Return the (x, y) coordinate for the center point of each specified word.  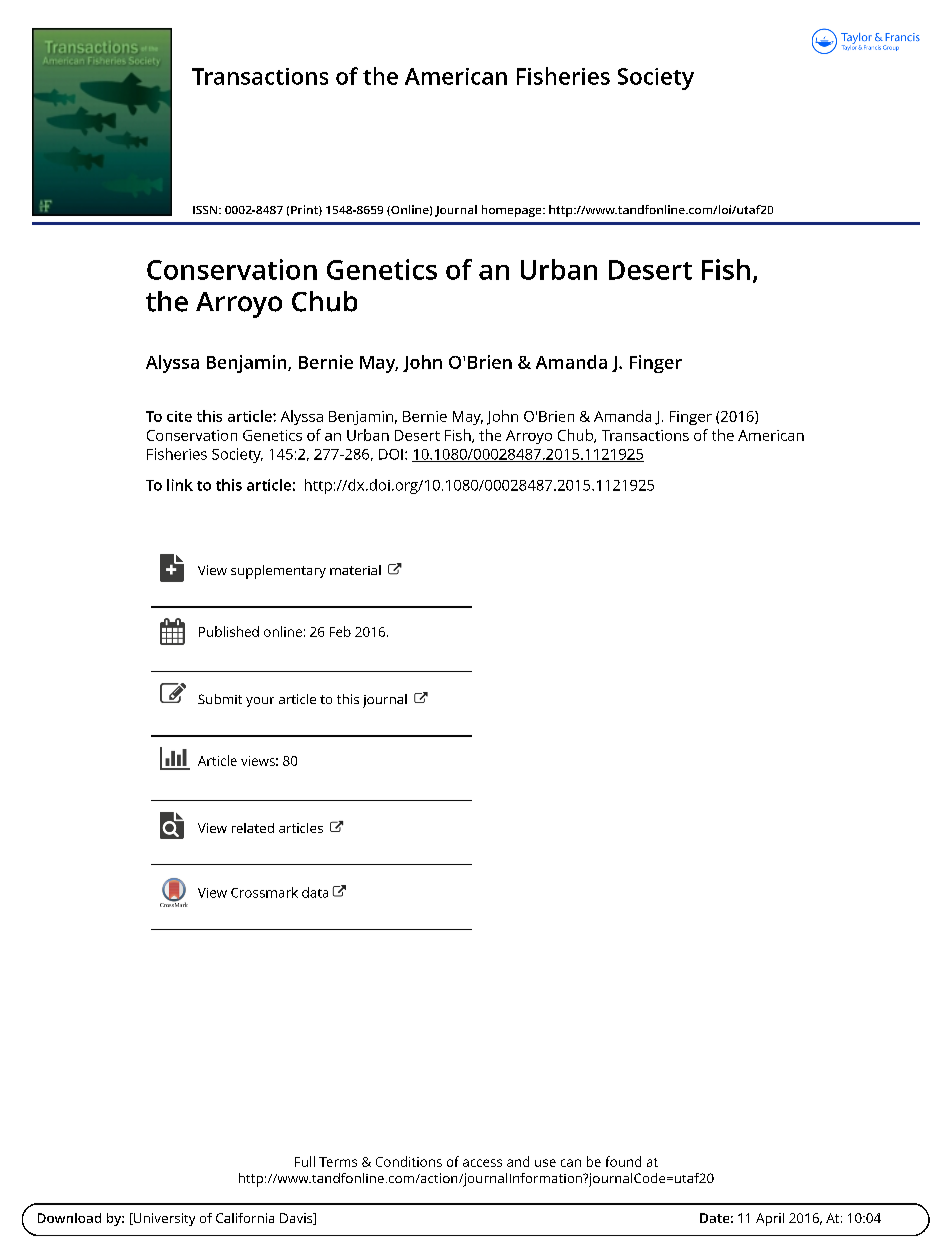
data (315, 892)
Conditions (409, 1161)
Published (229, 631)
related (253, 828)
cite (179, 416)
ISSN (206, 210)
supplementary (278, 572)
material (355, 570)
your (260, 702)
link (180, 485)
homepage (513, 211)
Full (305, 1161)
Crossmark (264, 892)
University (163, 1219)
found (623, 1161)
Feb (340, 631)
